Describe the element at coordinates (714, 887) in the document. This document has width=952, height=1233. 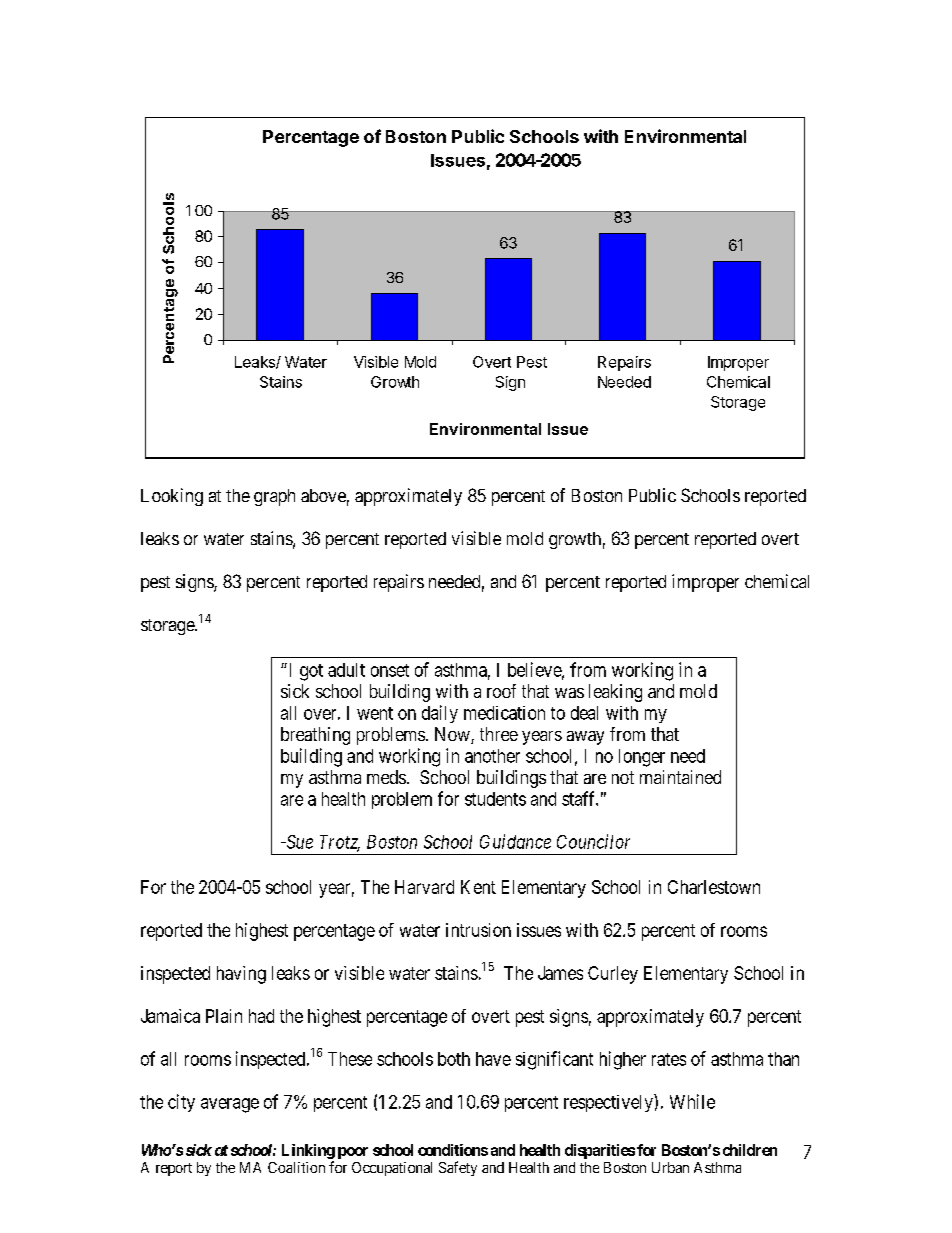
I see `Charlestown` at that location.
